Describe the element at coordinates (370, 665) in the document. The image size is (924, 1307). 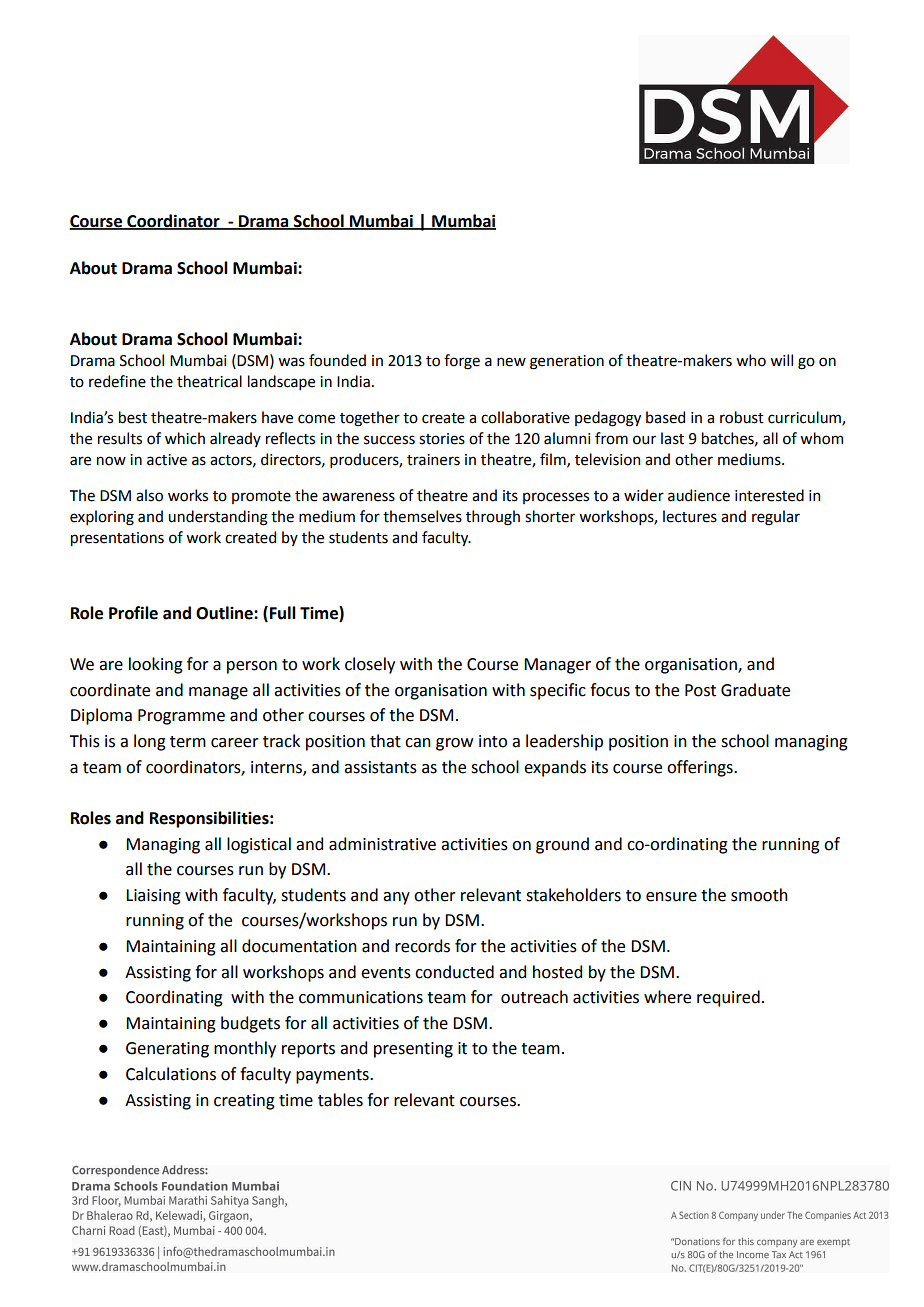
I see `closely` at that location.
